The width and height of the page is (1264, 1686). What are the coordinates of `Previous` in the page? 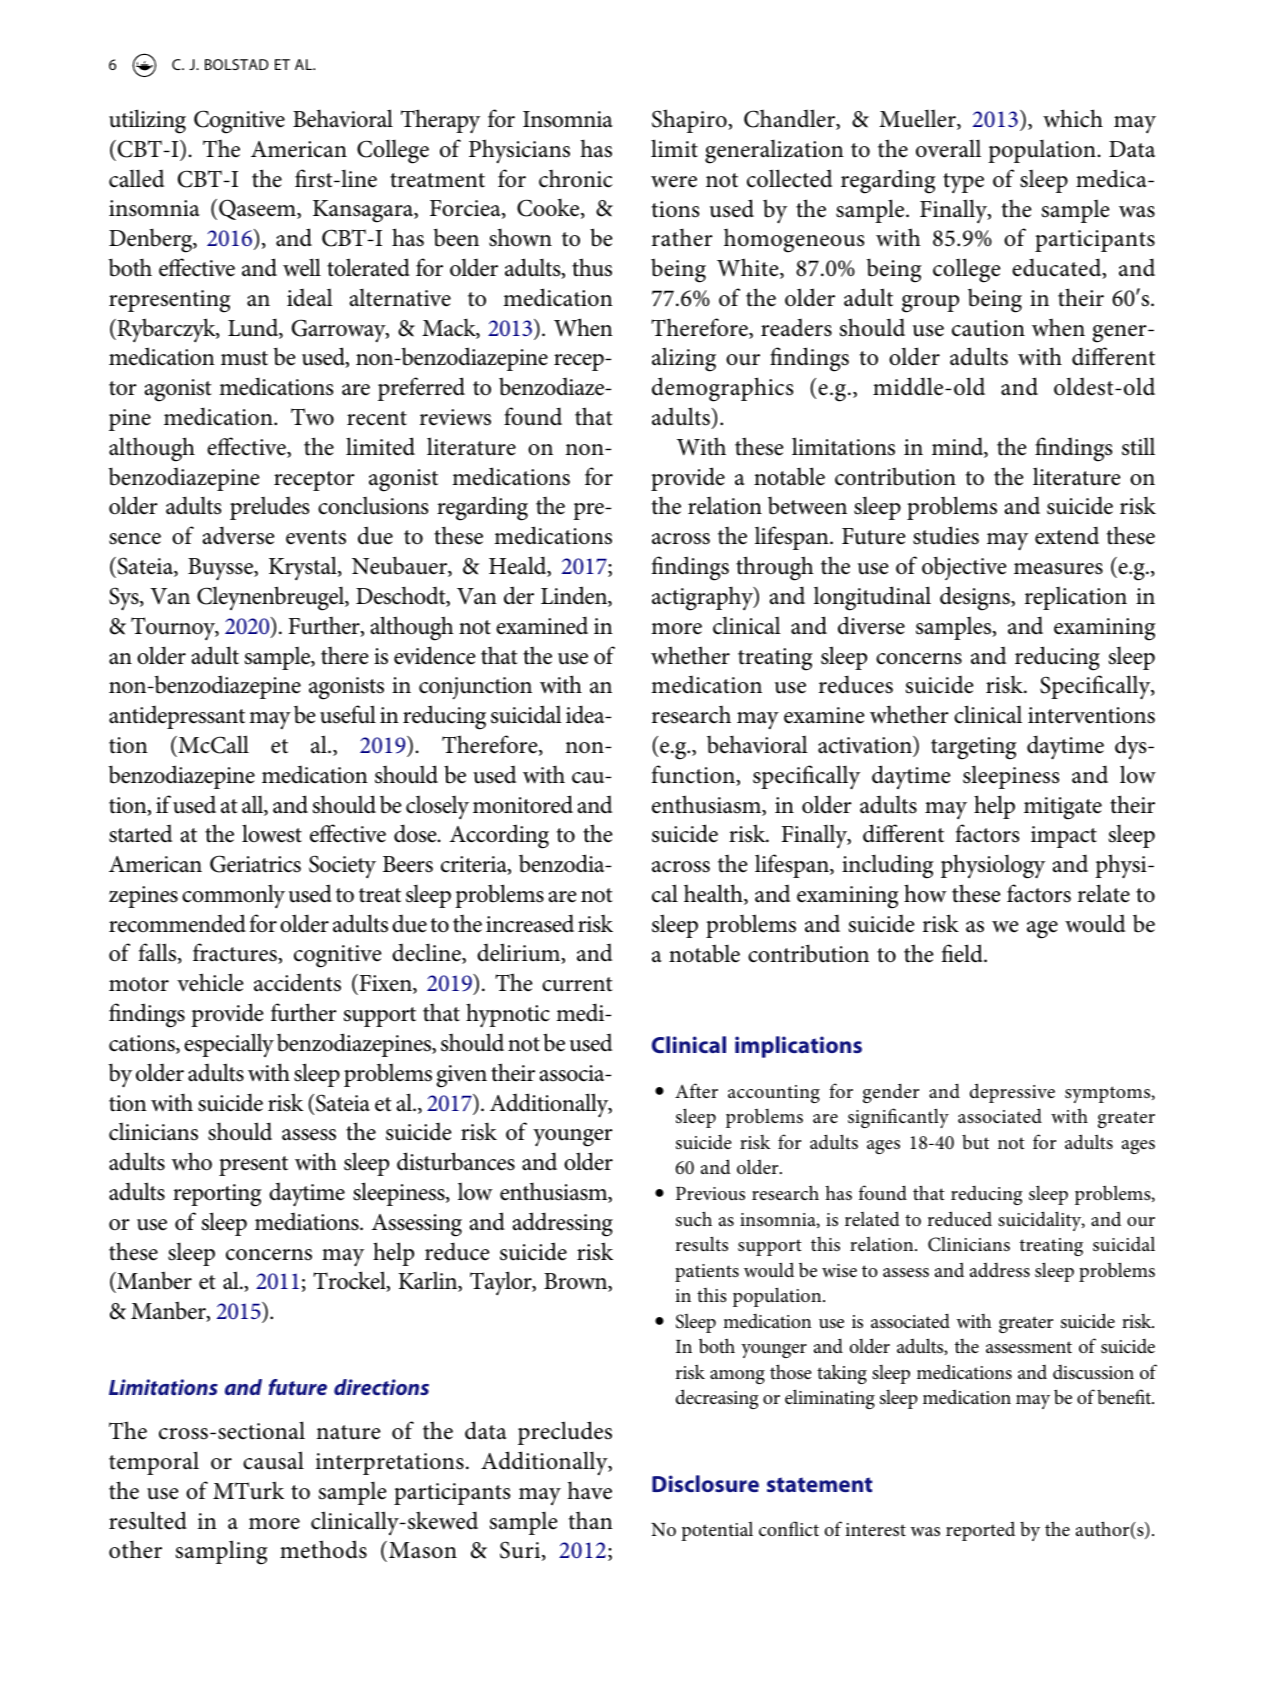 It's located at (710, 1193).
